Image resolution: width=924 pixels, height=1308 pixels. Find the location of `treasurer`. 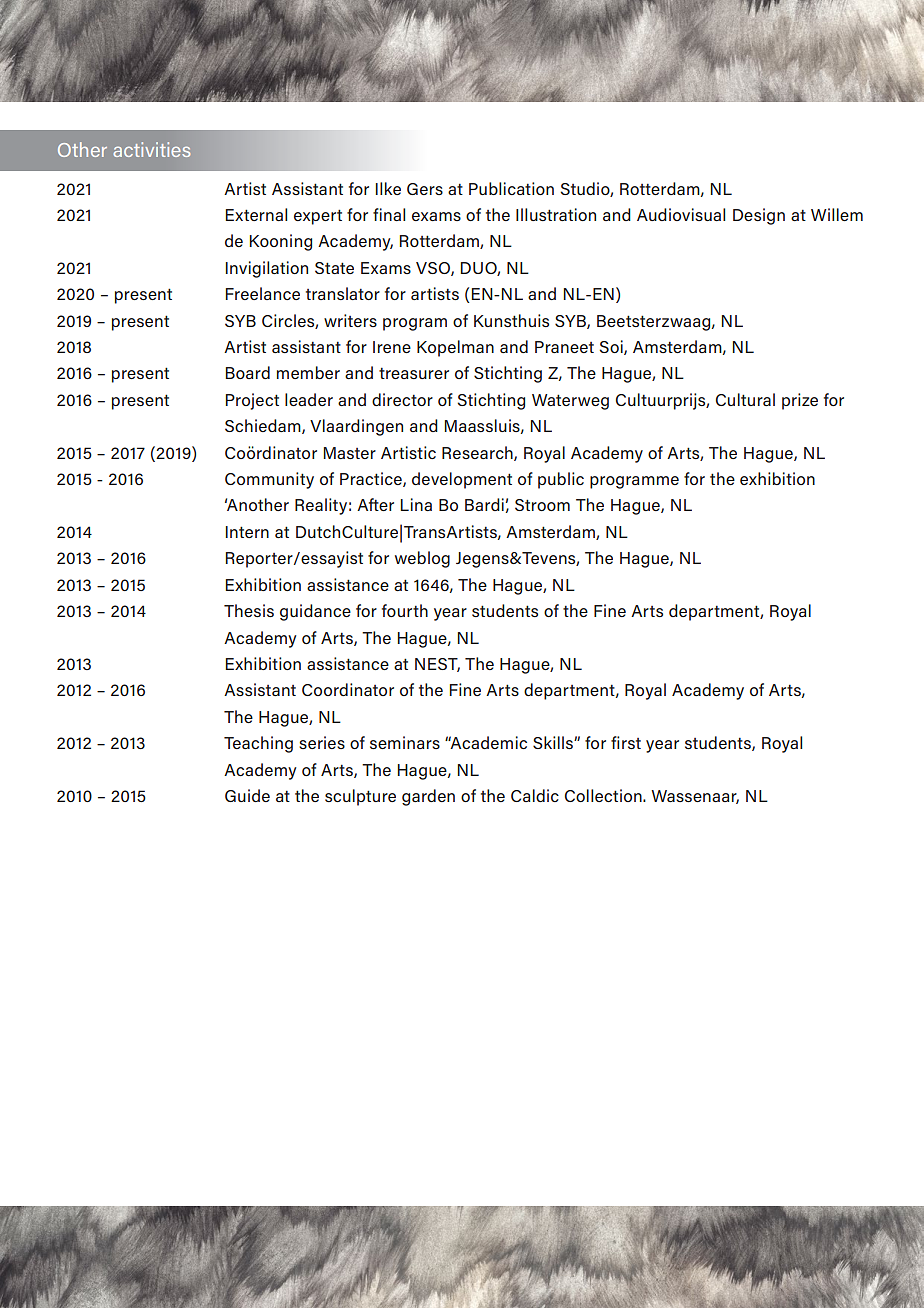

treasurer is located at coordinates (414, 373).
